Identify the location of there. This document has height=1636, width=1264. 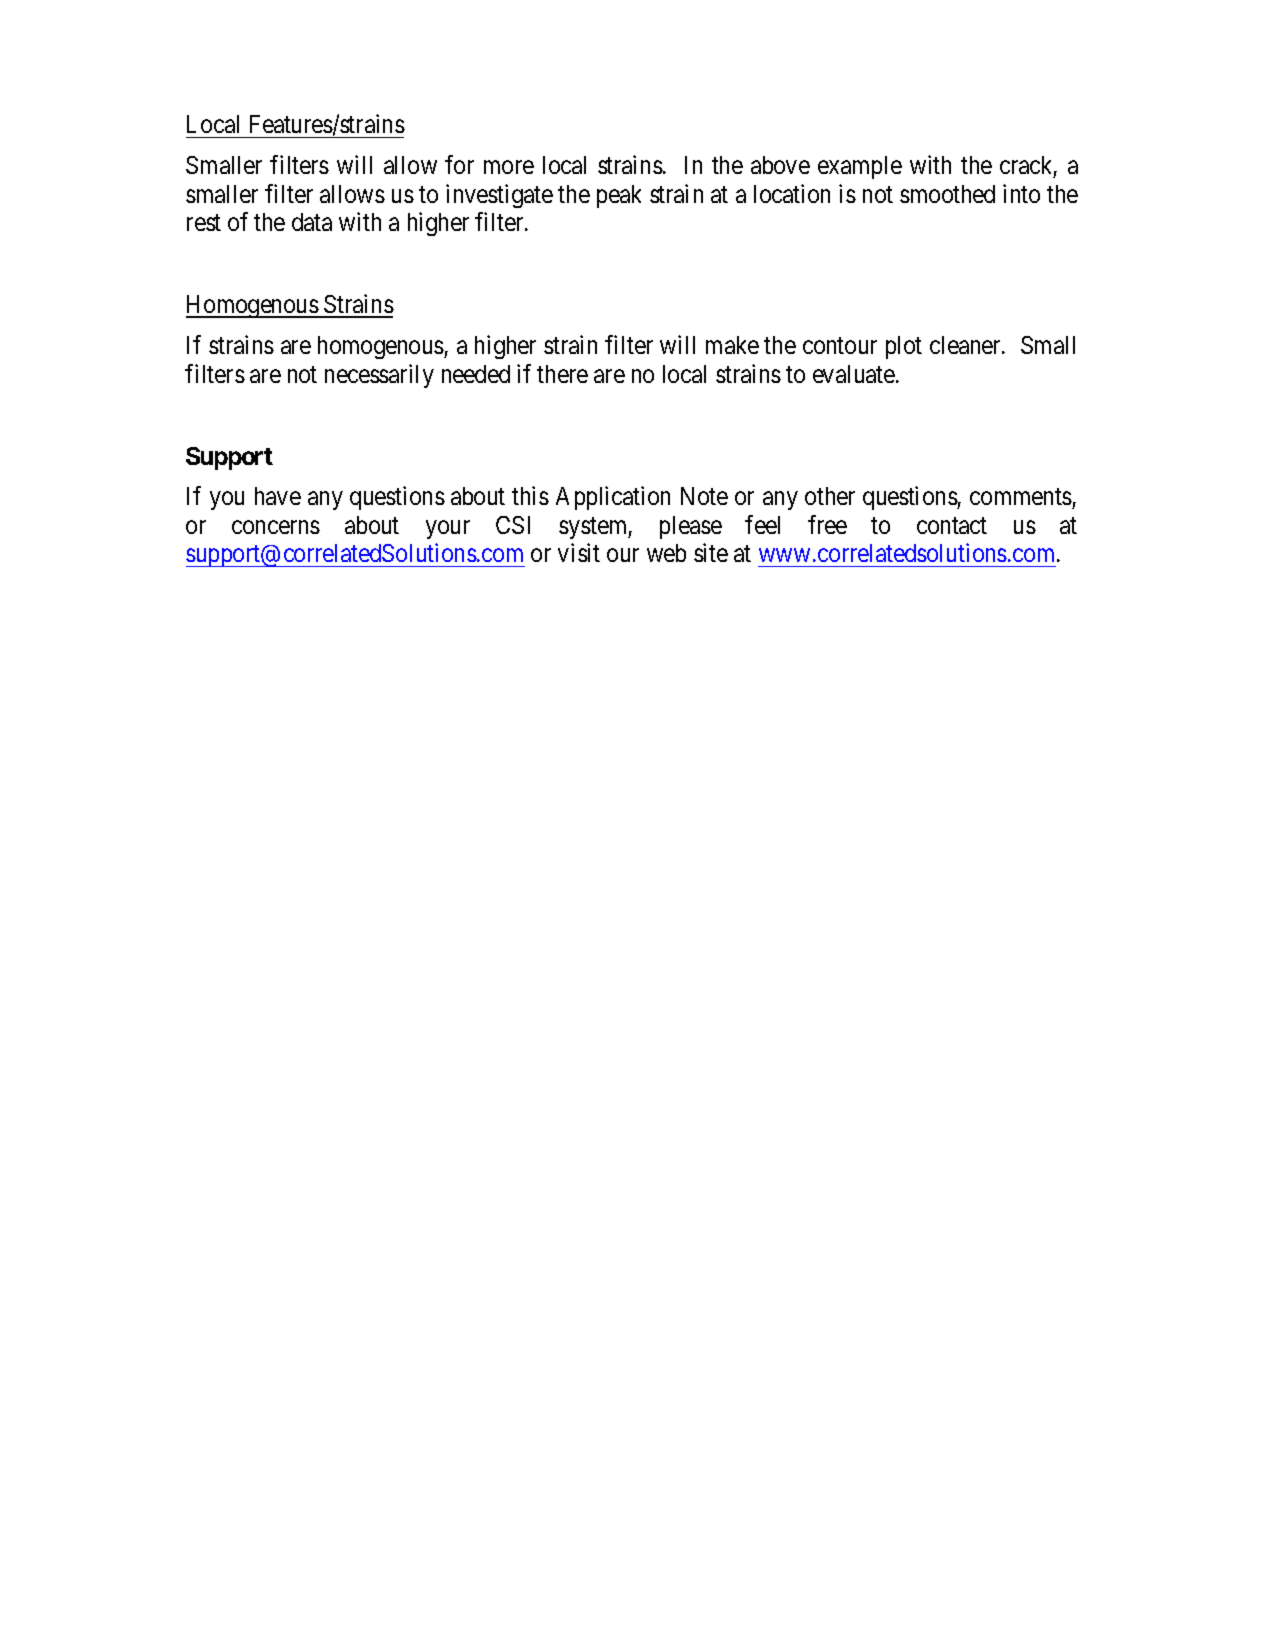
(562, 374).
